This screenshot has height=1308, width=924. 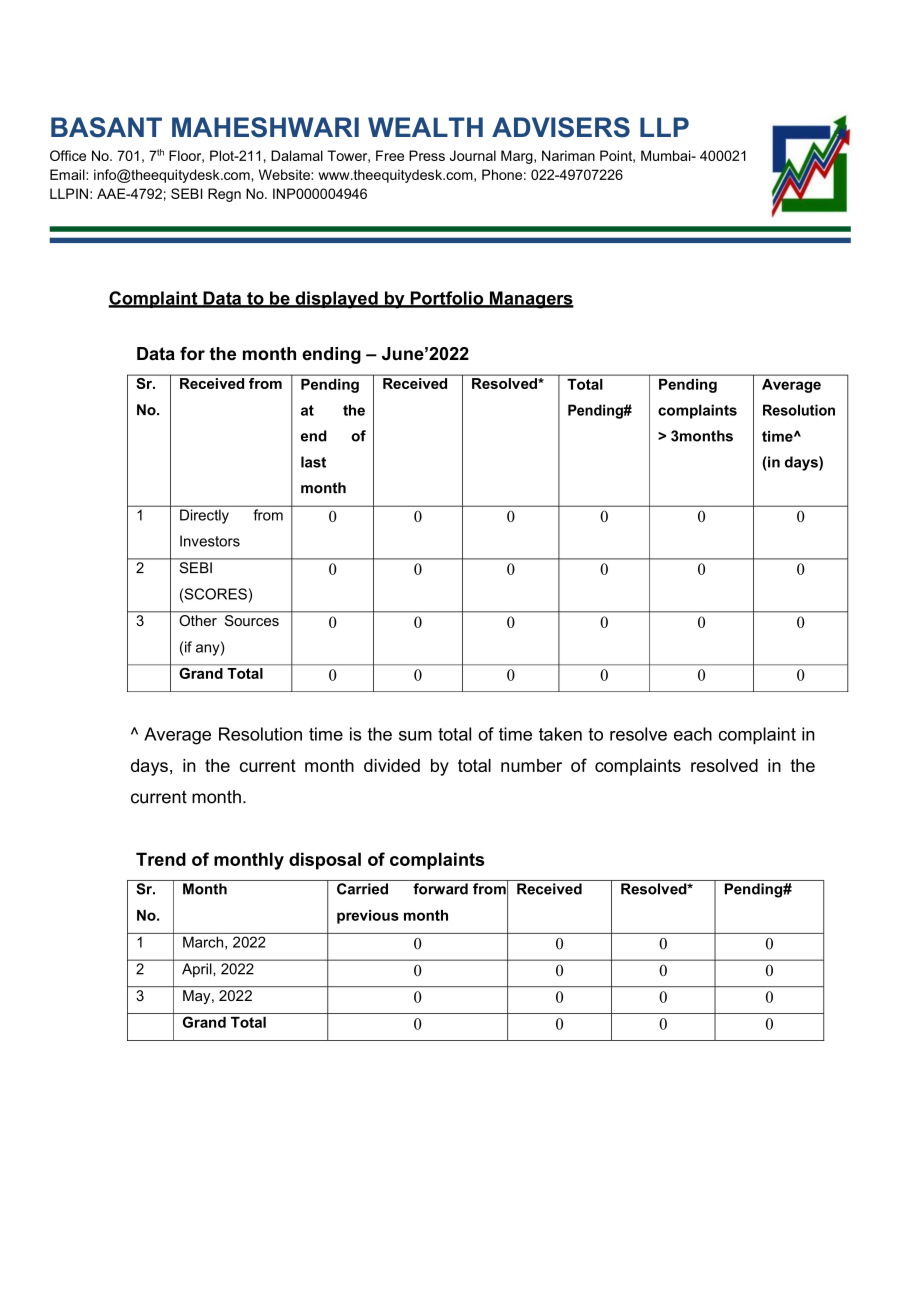 What do you see at coordinates (447, 299) in the screenshot?
I see `Portfolio` at bounding box center [447, 299].
